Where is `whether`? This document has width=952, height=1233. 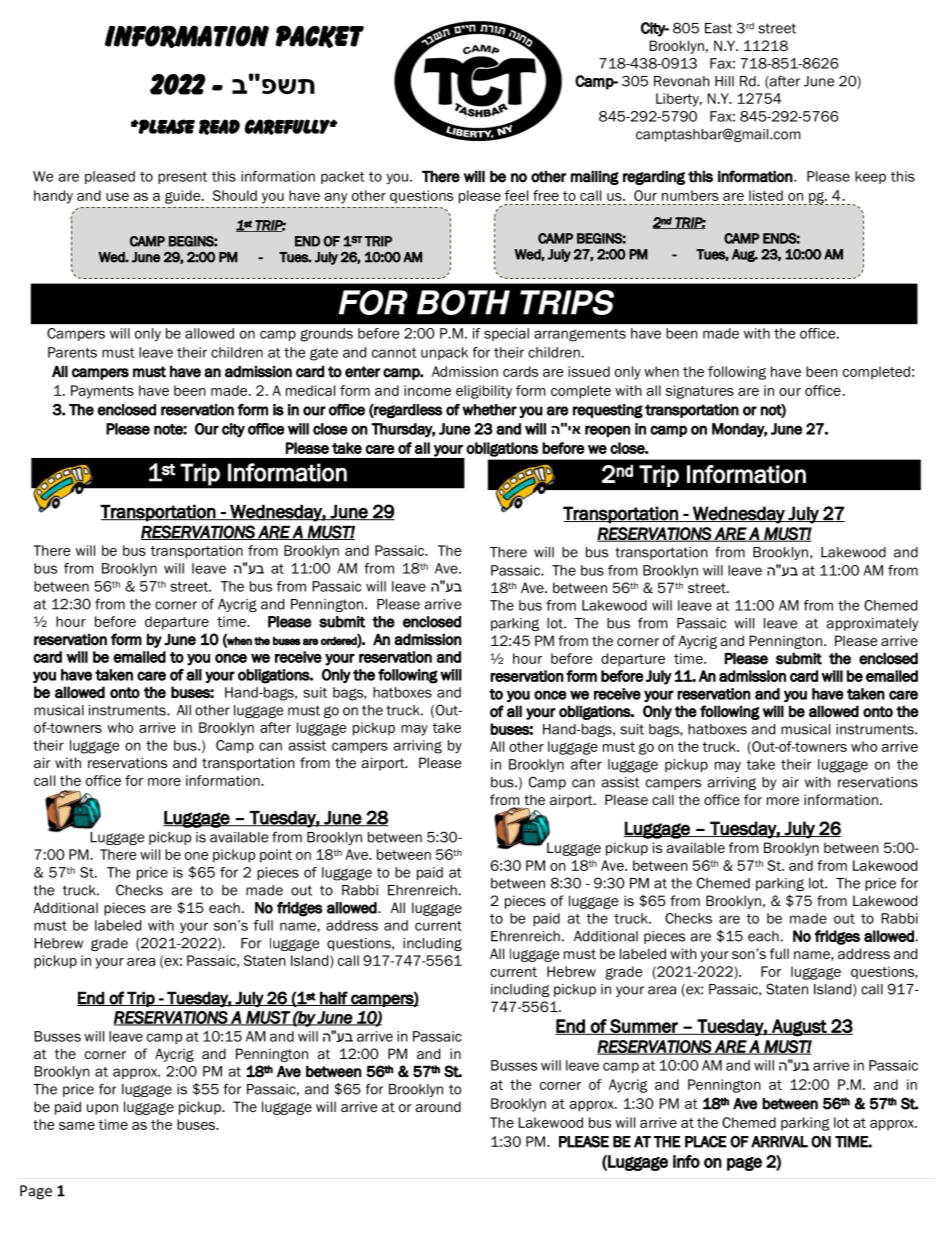 whether is located at coordinates (489, 410).
